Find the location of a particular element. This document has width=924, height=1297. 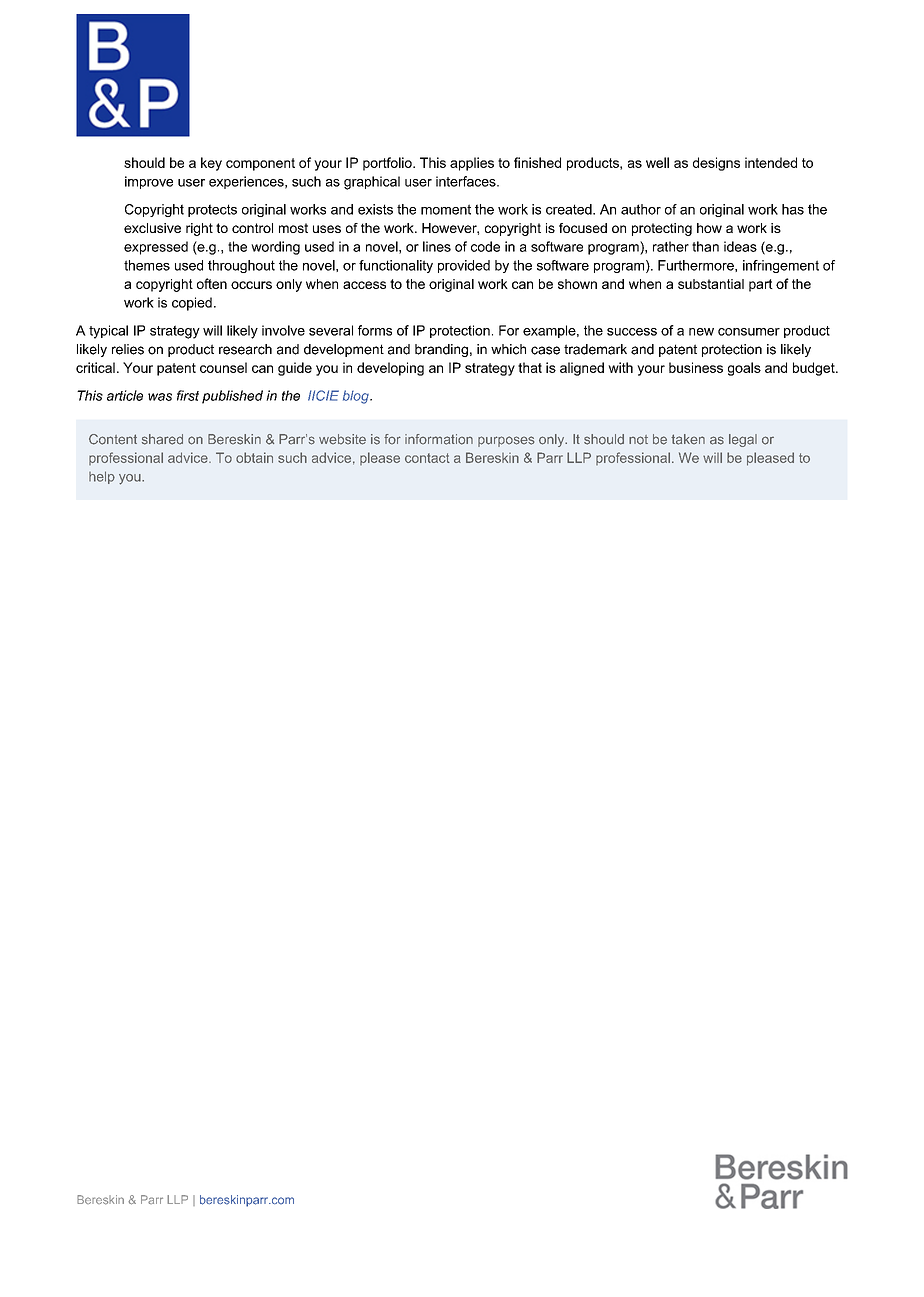

consumer is located at coordinates (749, 332).
